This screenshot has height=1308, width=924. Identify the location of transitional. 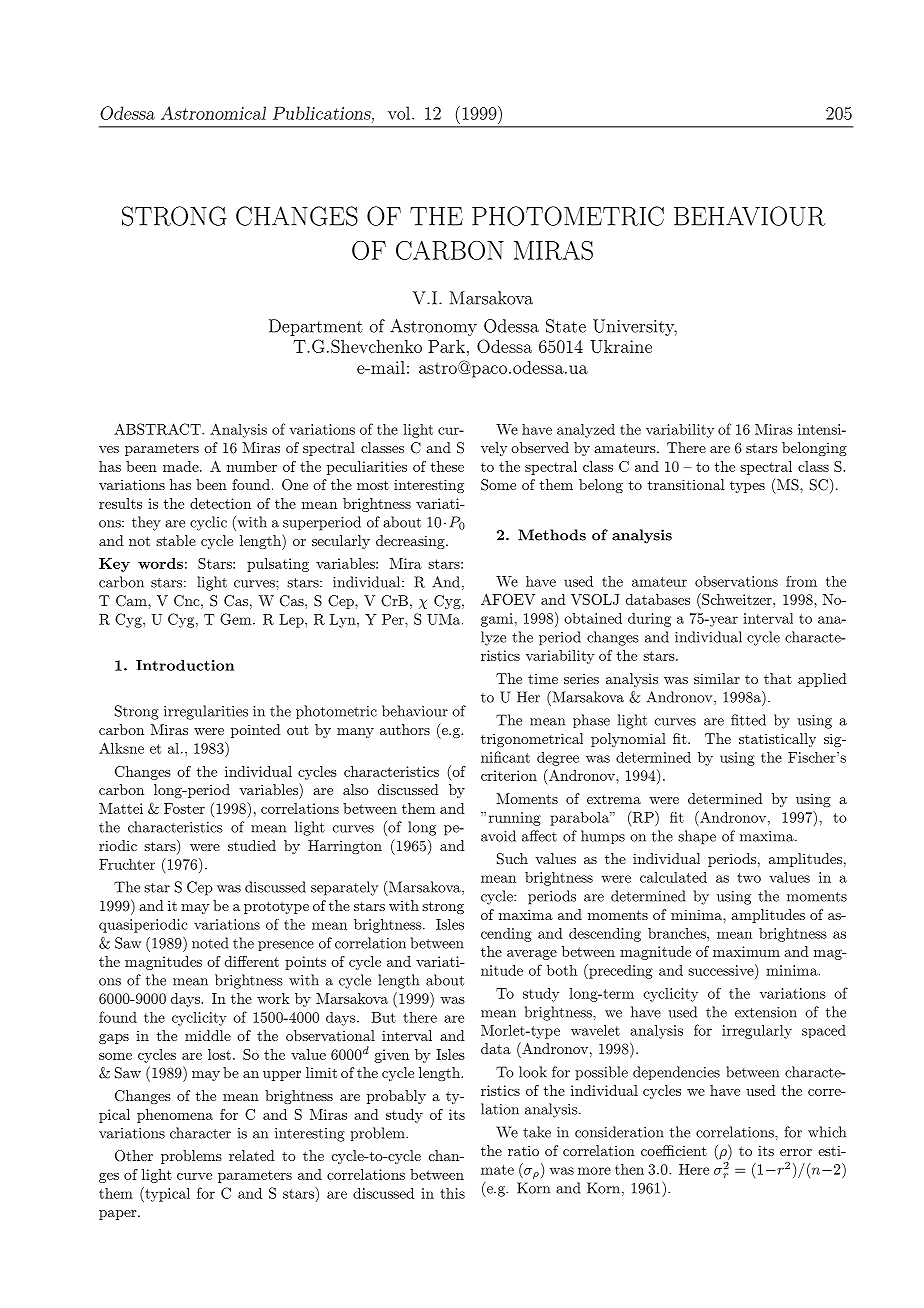
(686, 484).
